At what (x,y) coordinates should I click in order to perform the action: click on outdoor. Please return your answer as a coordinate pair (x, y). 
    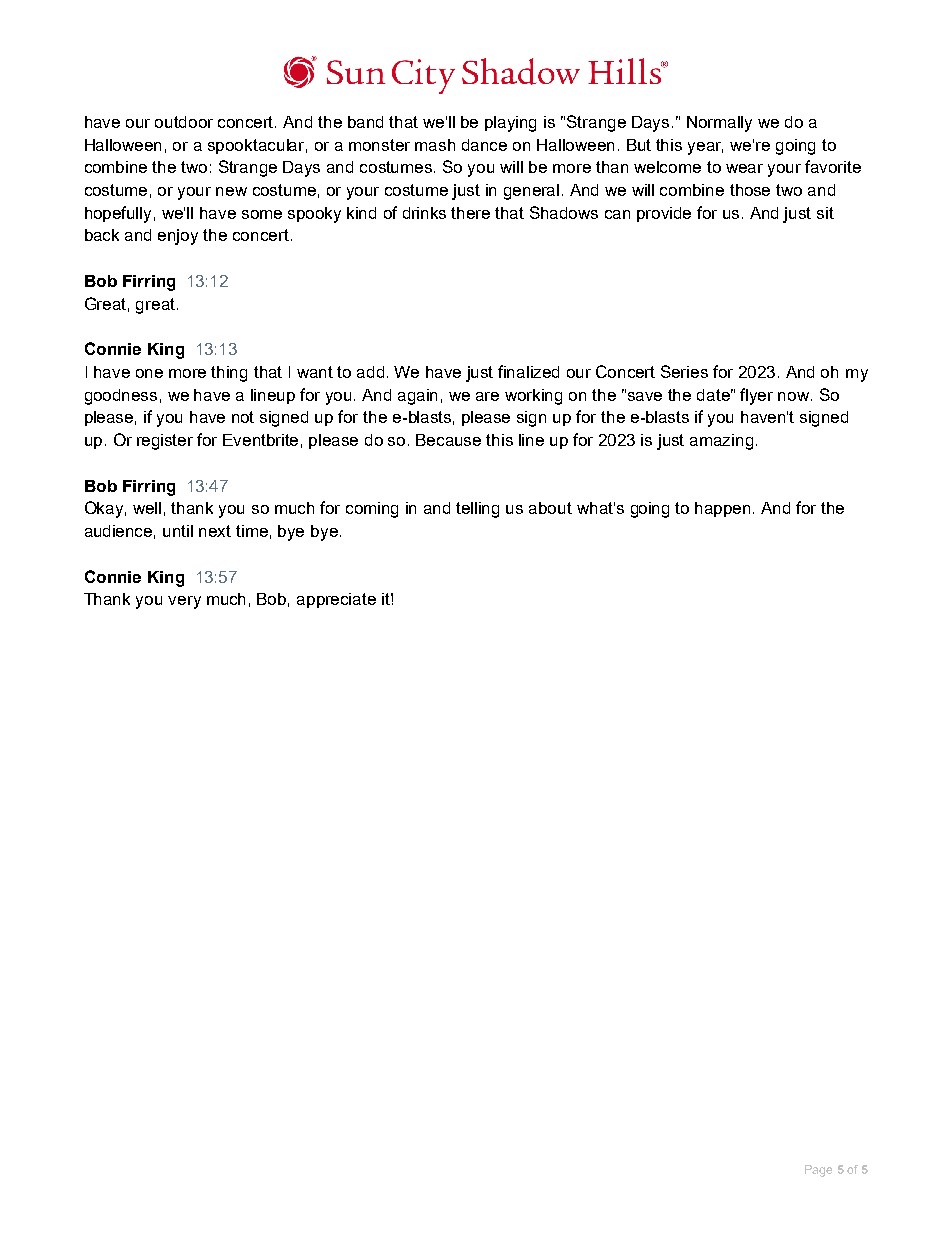
    Looking at the image, I should click on (184, 122).
